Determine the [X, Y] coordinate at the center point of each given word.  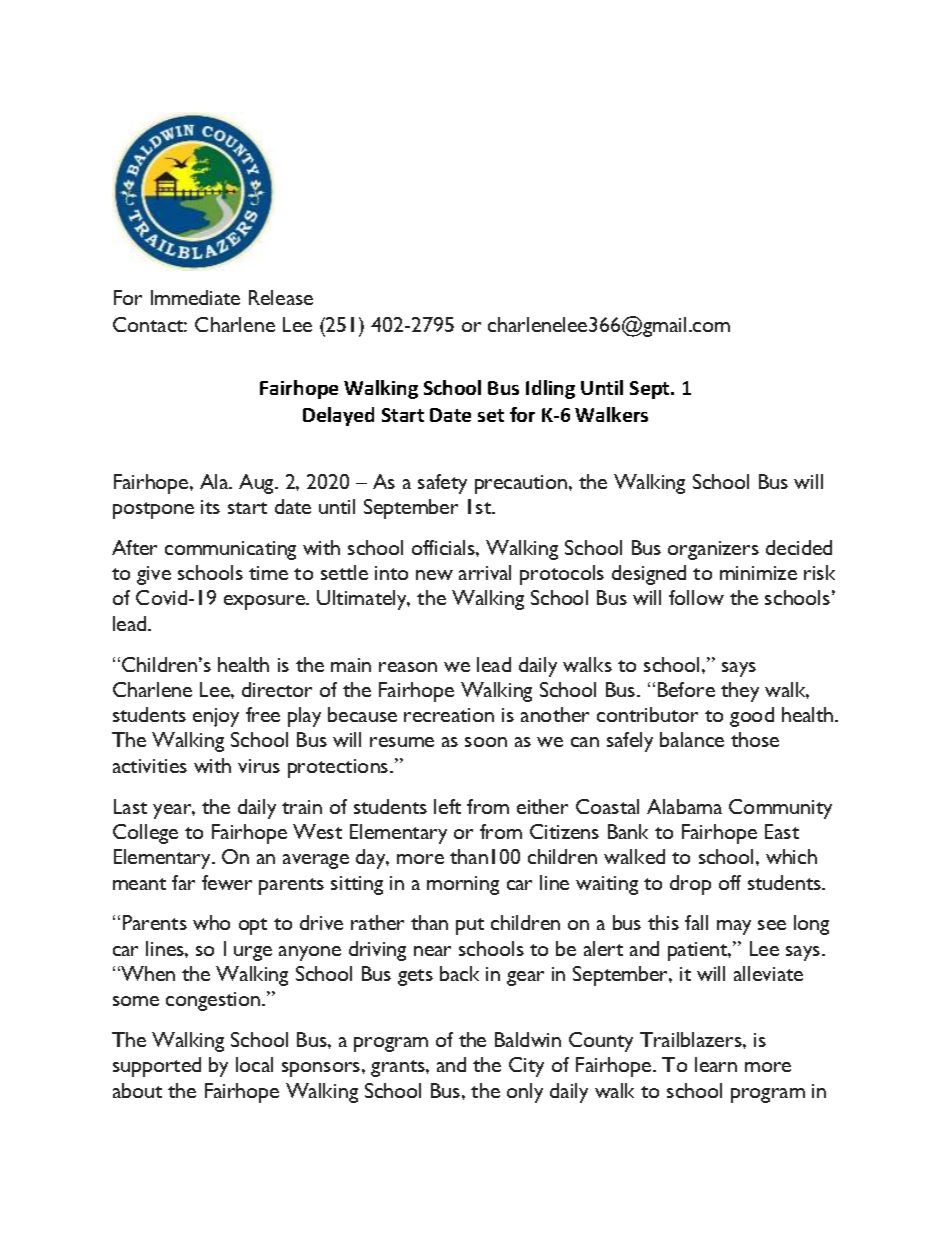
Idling [550, 389]
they [740, 692]
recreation [449, 715]
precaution [522, 484]
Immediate [195, 297]
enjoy [216, 717]
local [254, 1064]
